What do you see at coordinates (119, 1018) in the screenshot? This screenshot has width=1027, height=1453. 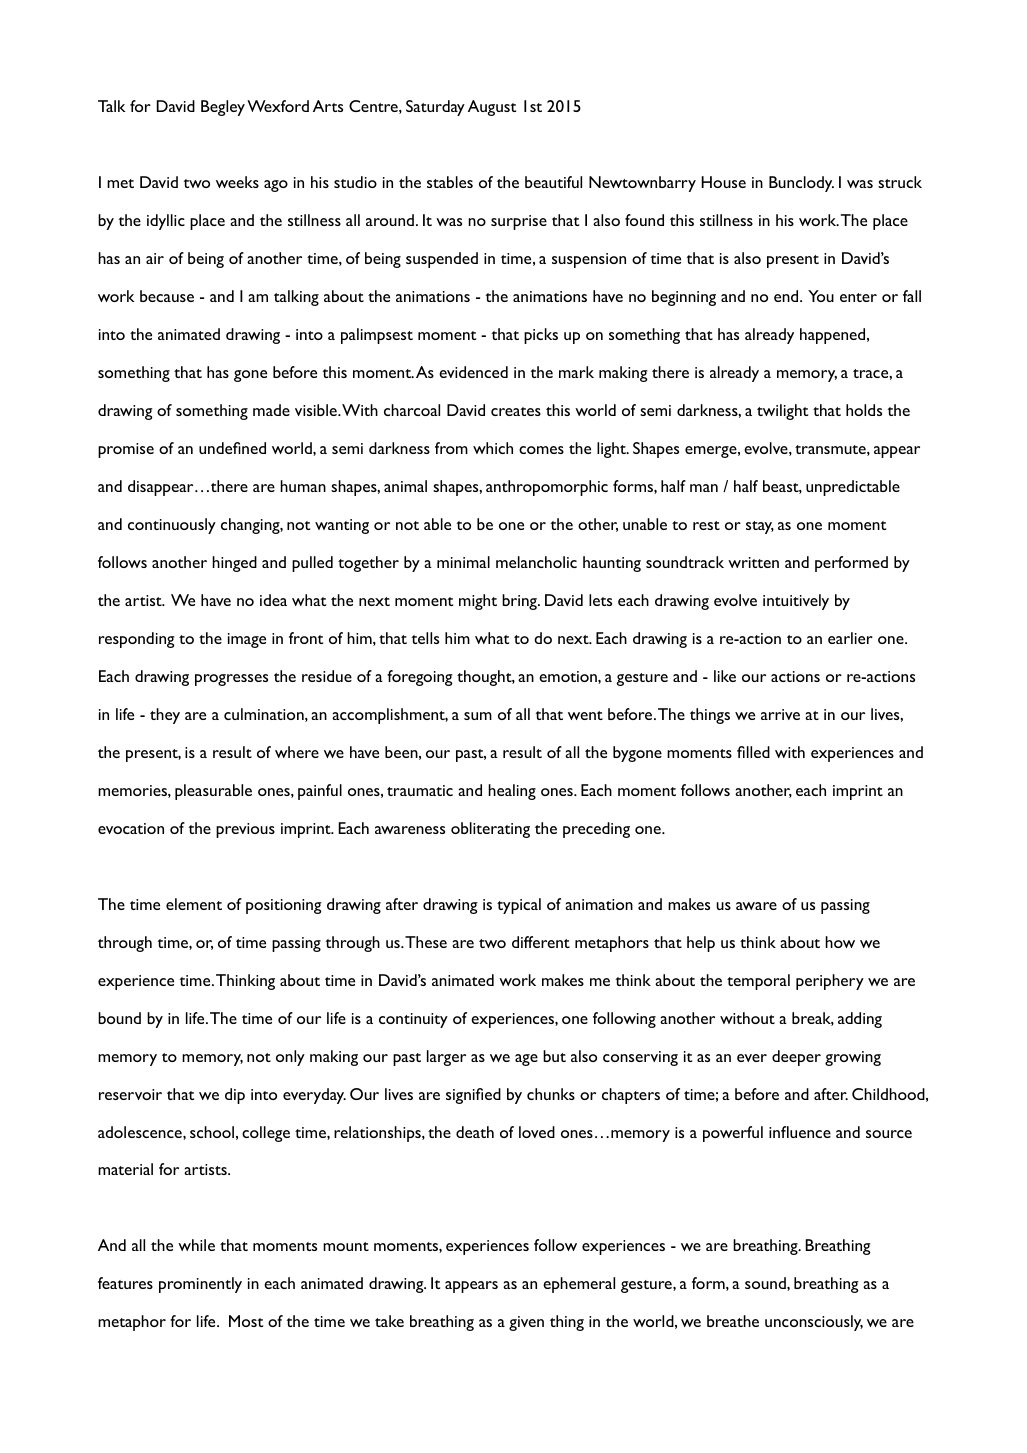 I see `bound` at bounding box center [119, 1018].
